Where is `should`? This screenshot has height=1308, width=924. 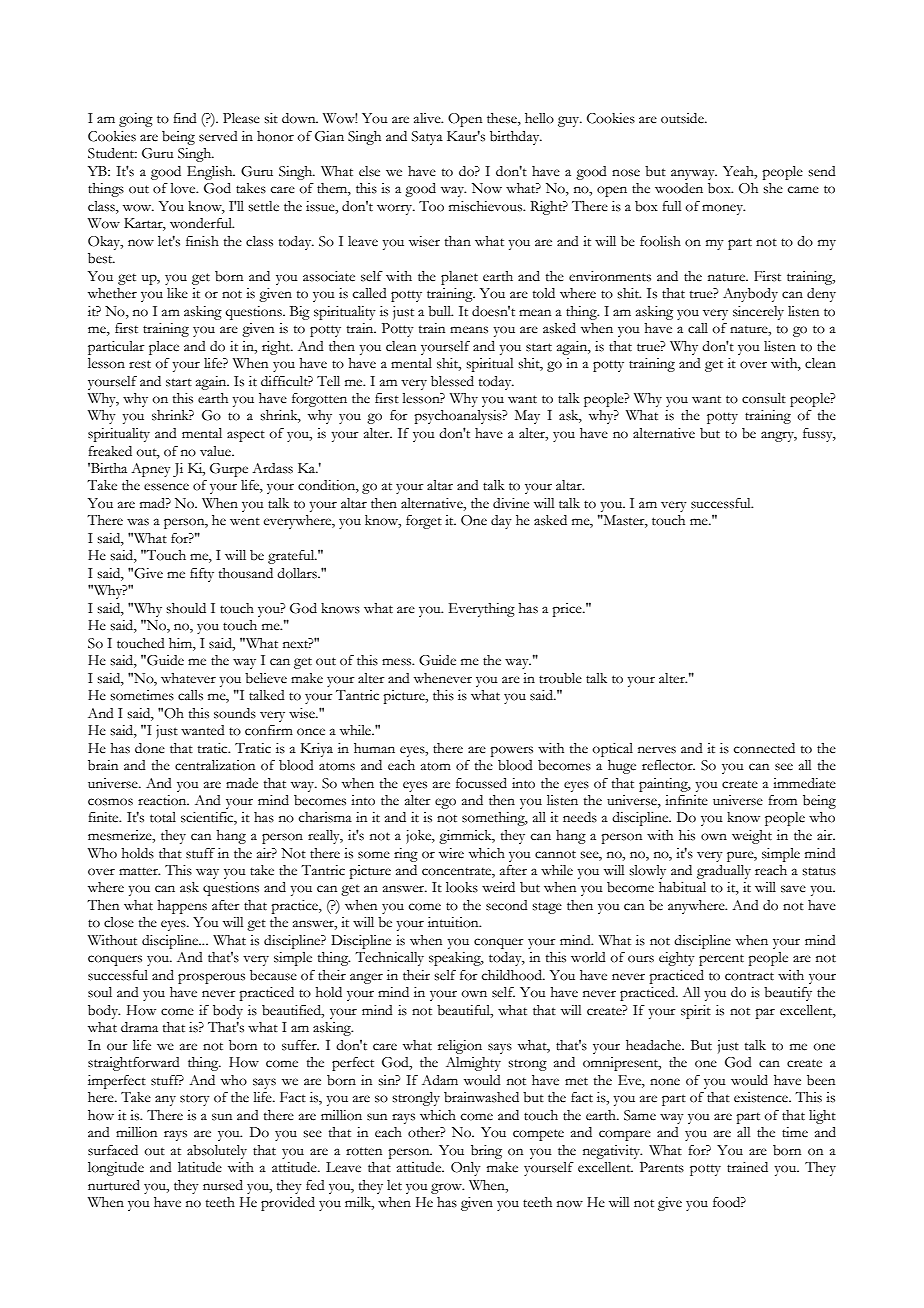 should is located at coordinates (186, 608).
